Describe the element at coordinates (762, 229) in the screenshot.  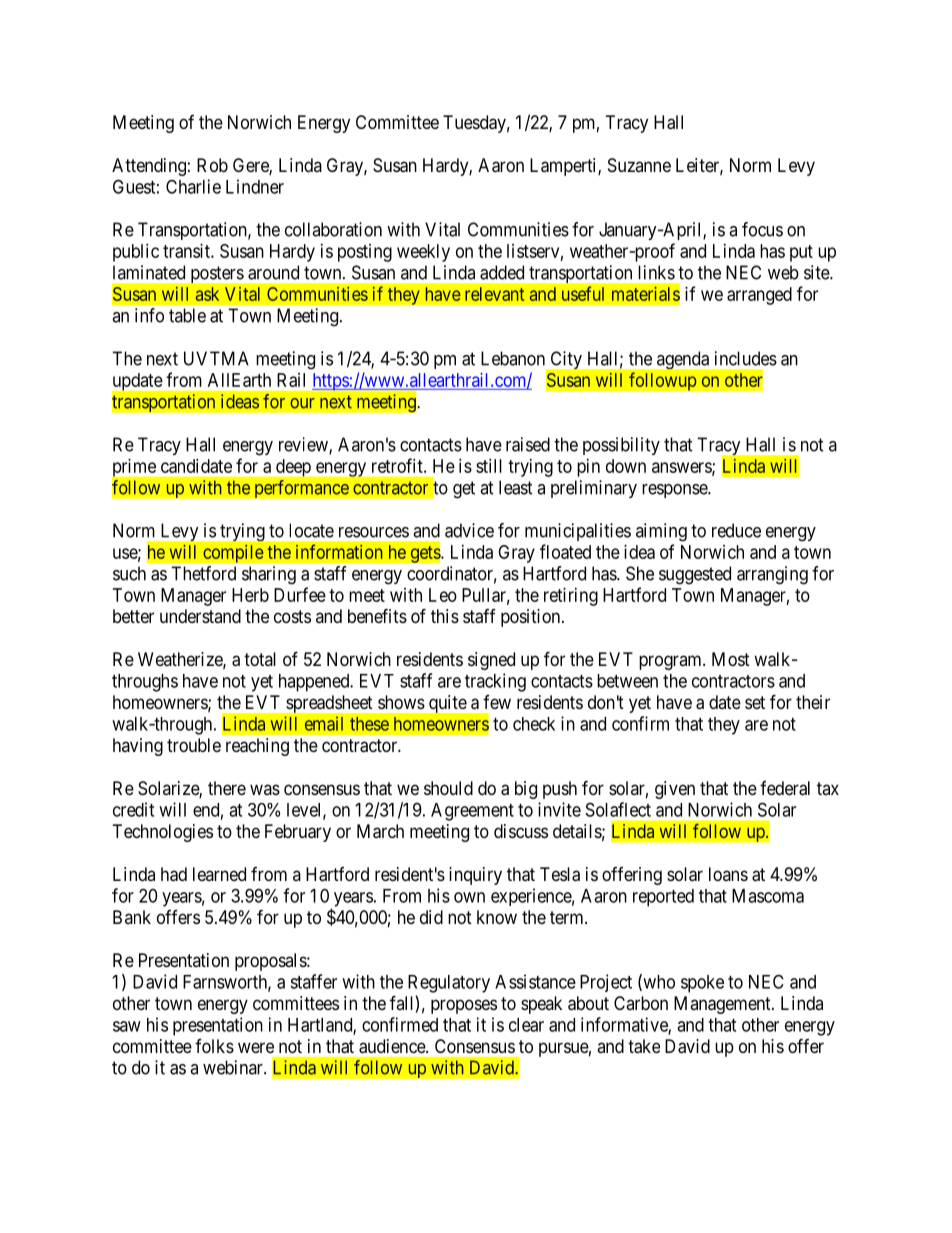
I see `focus` at that location.
